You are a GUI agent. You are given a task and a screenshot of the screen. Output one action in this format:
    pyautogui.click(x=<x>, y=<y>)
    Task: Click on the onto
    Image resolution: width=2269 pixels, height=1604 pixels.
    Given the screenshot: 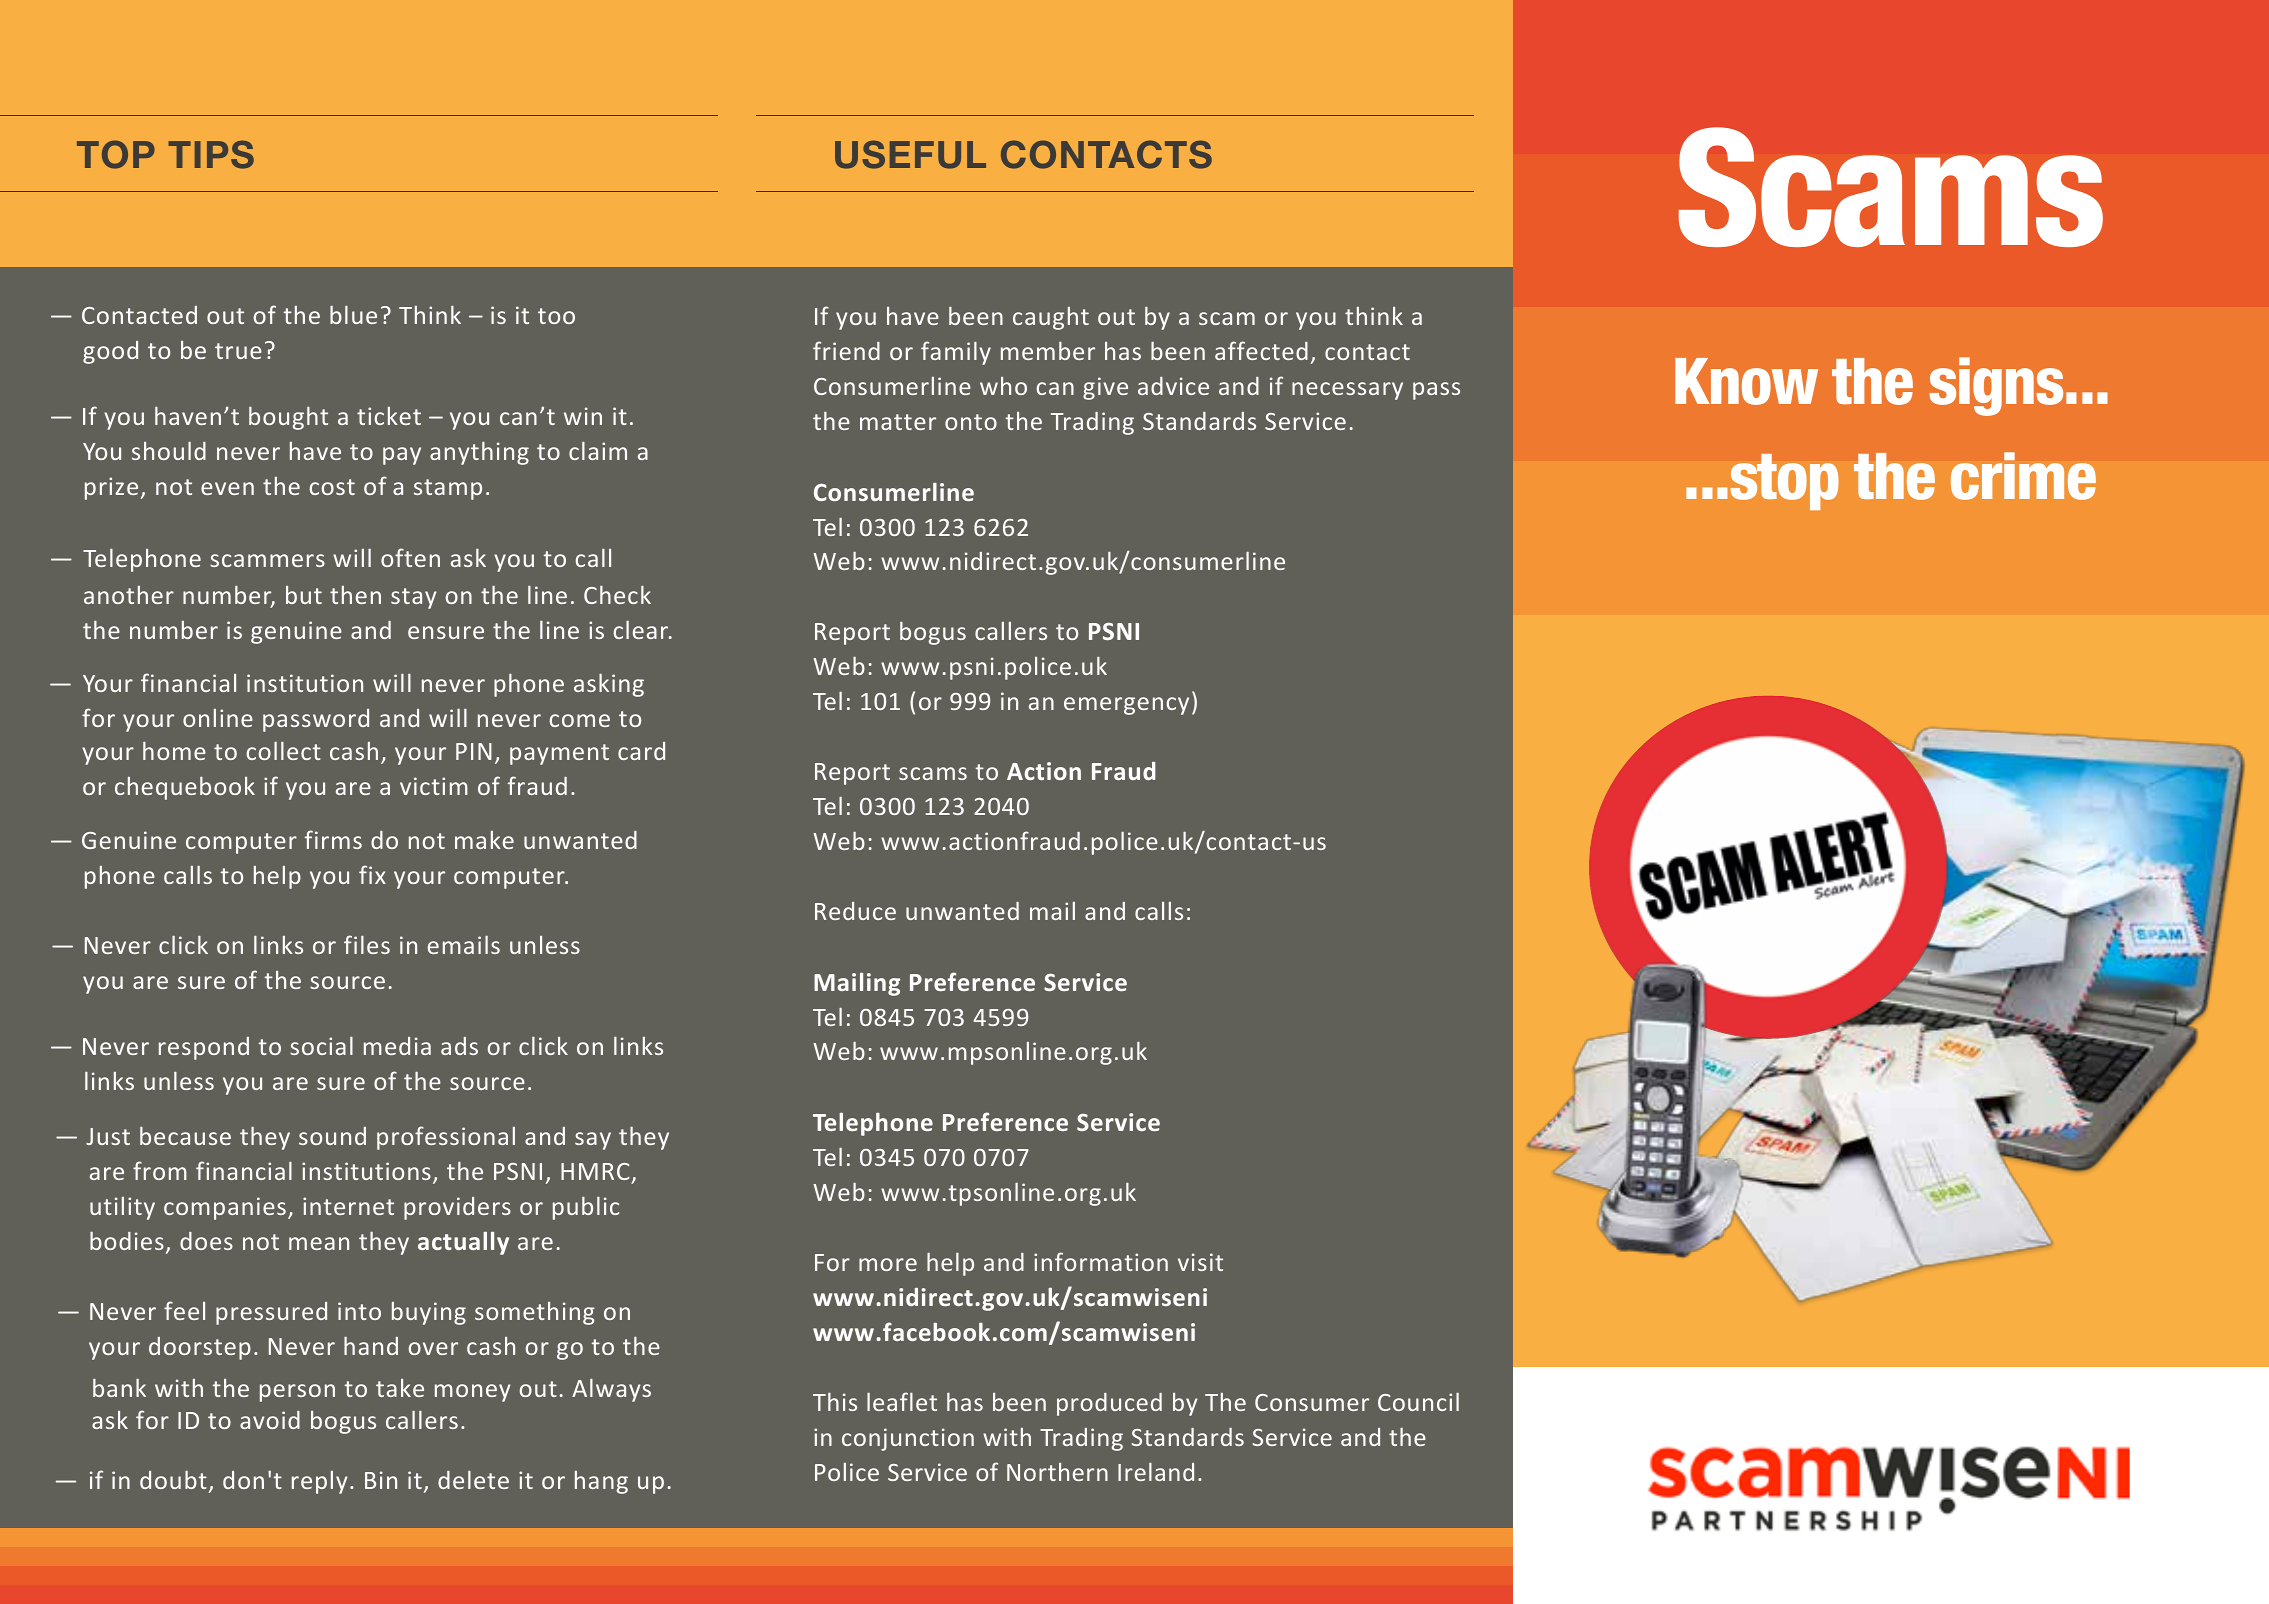 What is the action you would take?
    pyautogui.click(x=971, y=422)
